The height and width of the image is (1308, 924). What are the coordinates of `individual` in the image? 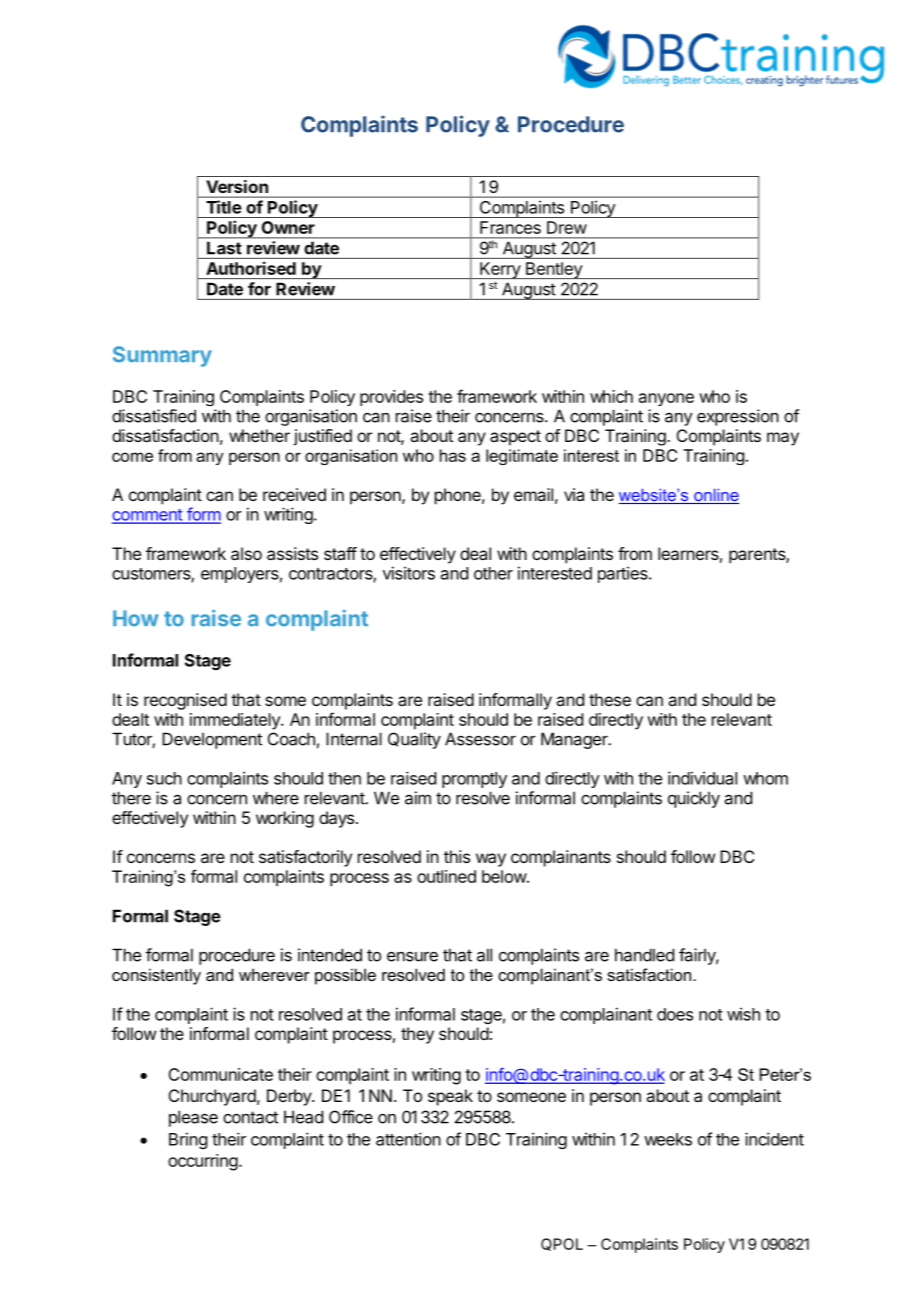 It's located at (702, 778).
